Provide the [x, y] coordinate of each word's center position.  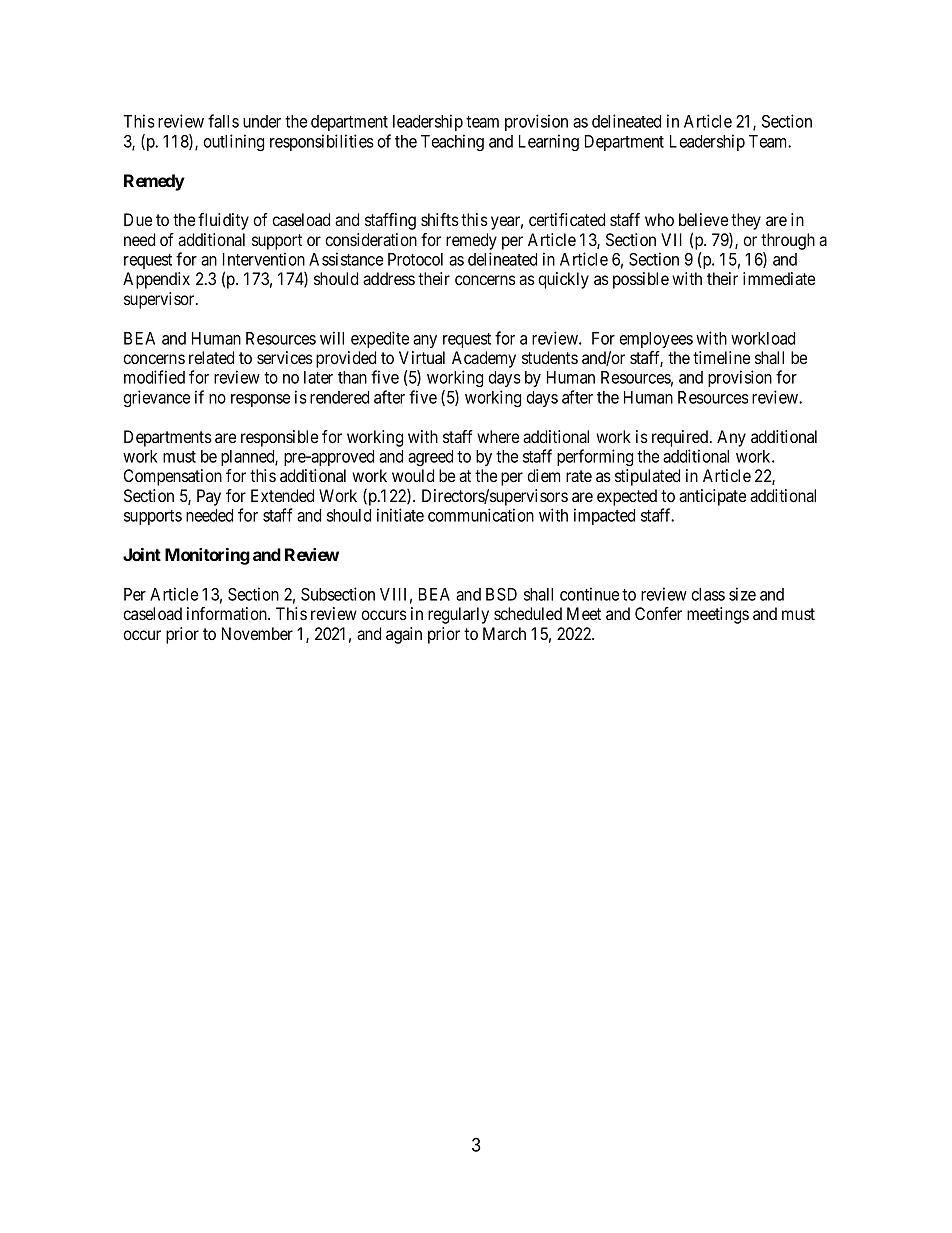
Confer [658, 613]
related [211, 357]
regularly [458, 615]
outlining [233, 142]
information [228, 613]
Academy [484, 361]
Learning [549, 142]
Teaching [452, 142]
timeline [721, 357]
